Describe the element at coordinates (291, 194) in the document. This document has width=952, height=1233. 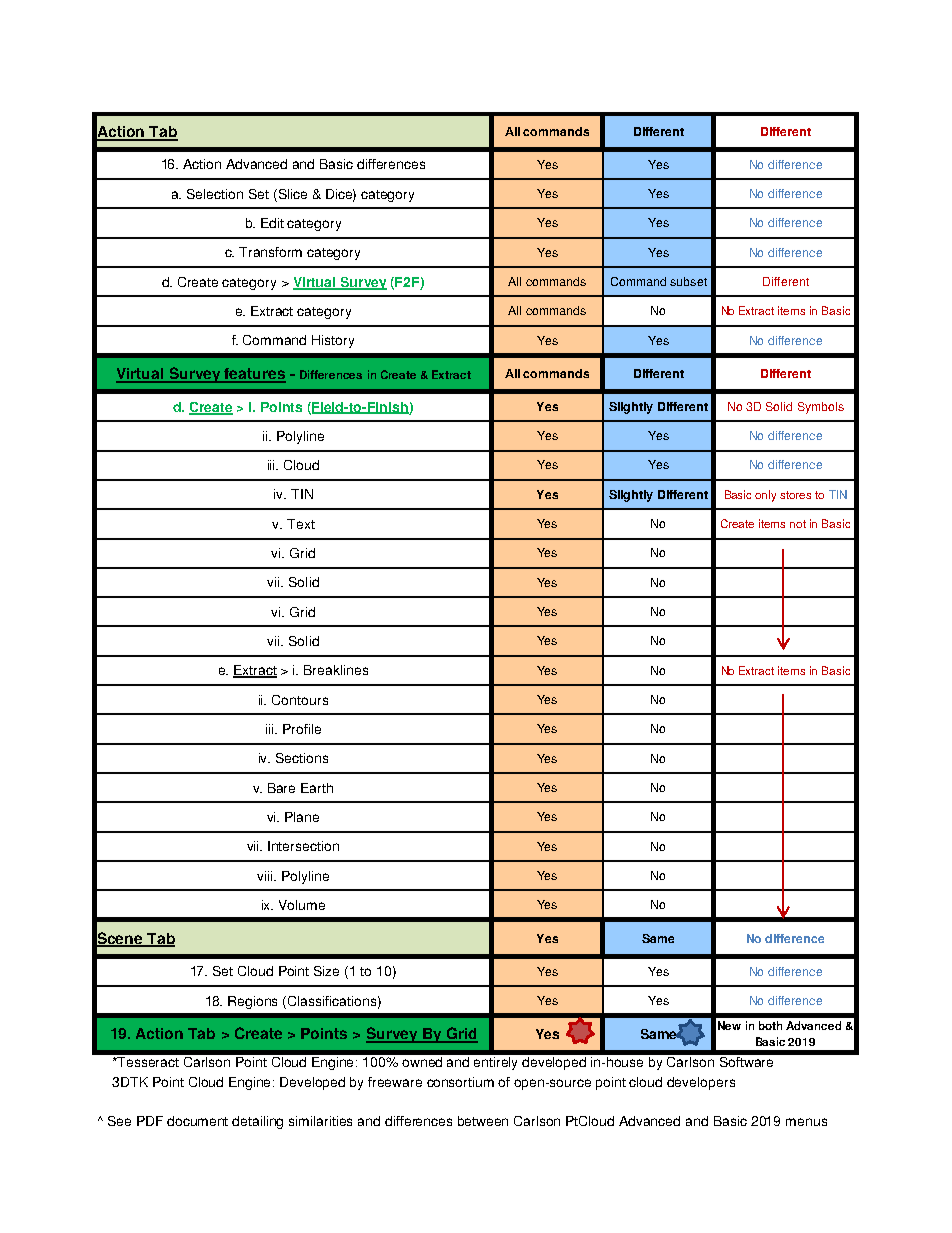
I see `Slice` at that location.
